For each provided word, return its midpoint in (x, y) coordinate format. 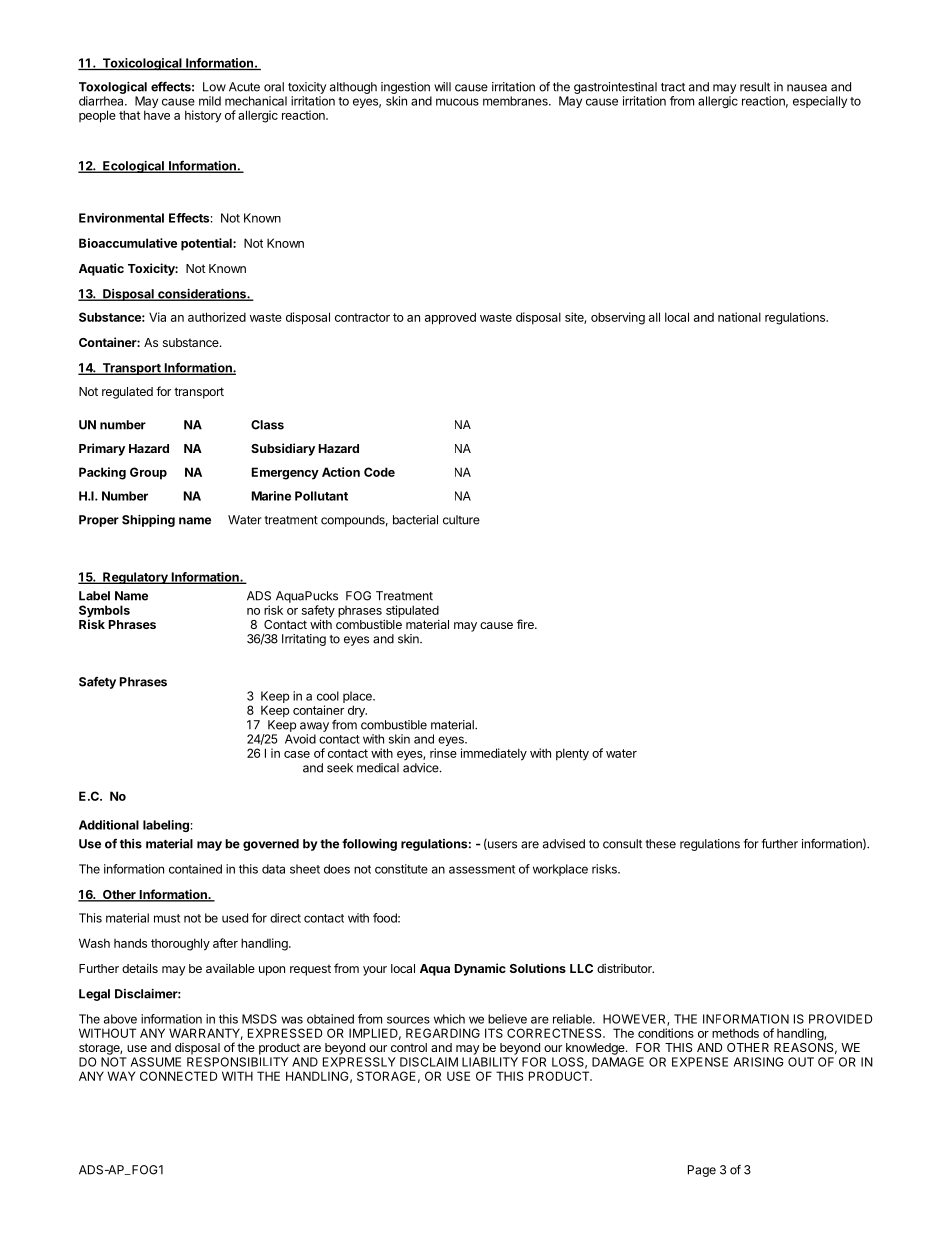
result (755, 87)
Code (379, 472)
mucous (457, 102)
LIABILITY (490, 1062)
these (660, 844)
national (739, 317)
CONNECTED (178, 1076)
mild (210, 101)
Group (148, 473)
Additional (109, 825)
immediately (494, 754)
